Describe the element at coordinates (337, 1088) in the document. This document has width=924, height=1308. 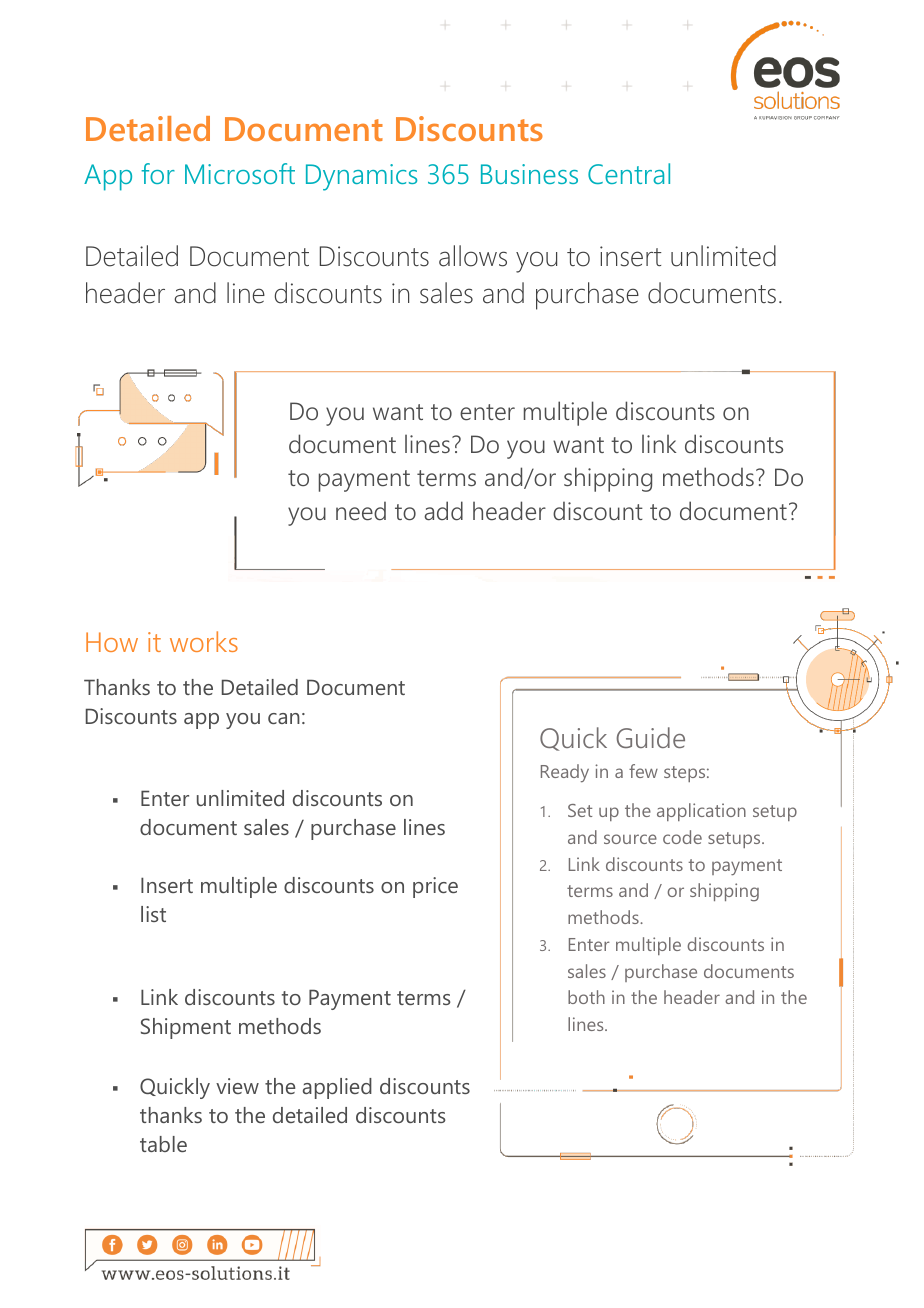
I see `applied` at that location.
